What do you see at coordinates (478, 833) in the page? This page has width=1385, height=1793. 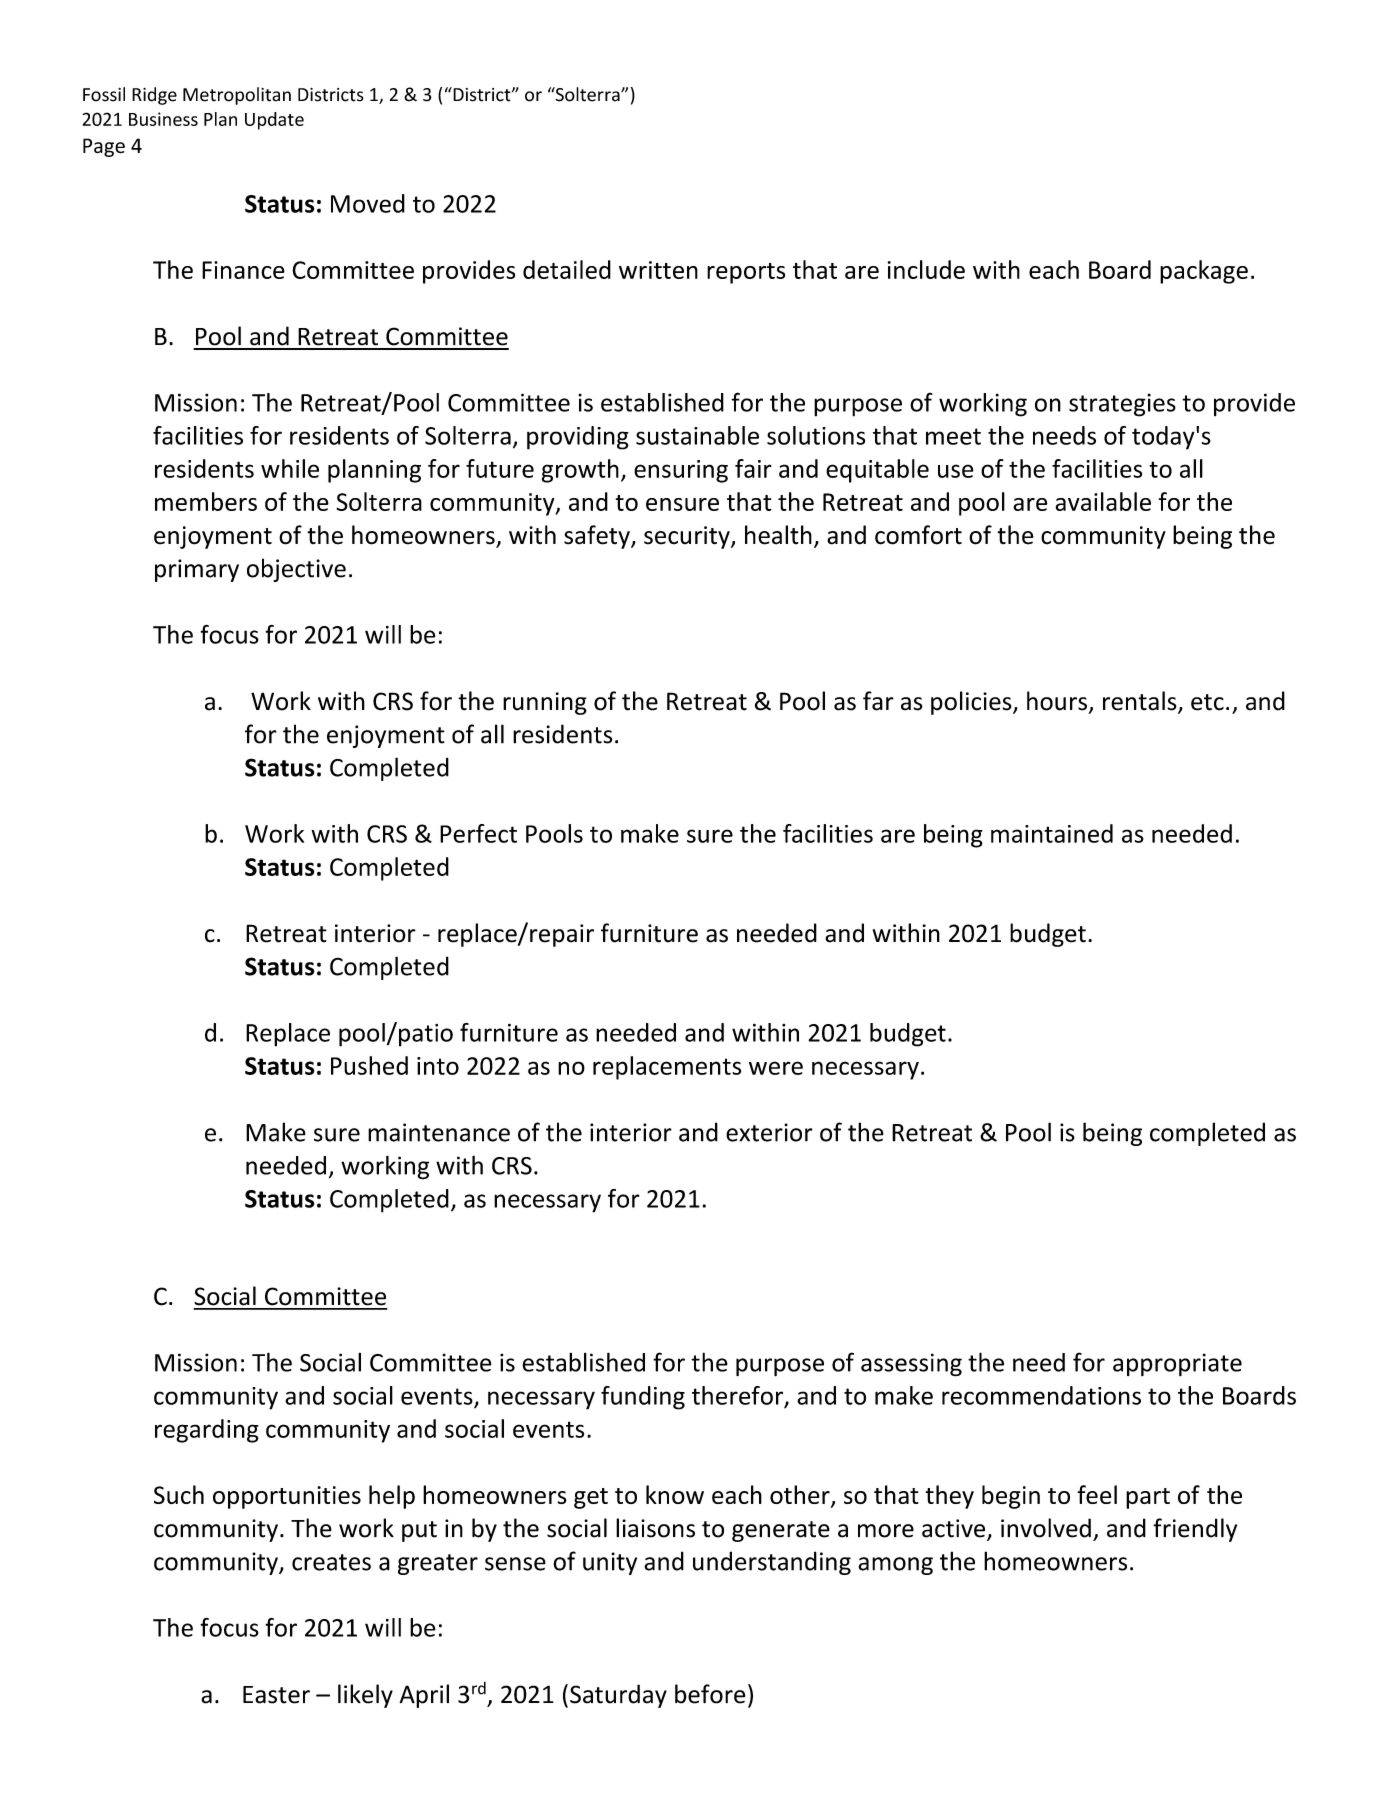 I see `Perfect` at bounding box center [478, 833].
